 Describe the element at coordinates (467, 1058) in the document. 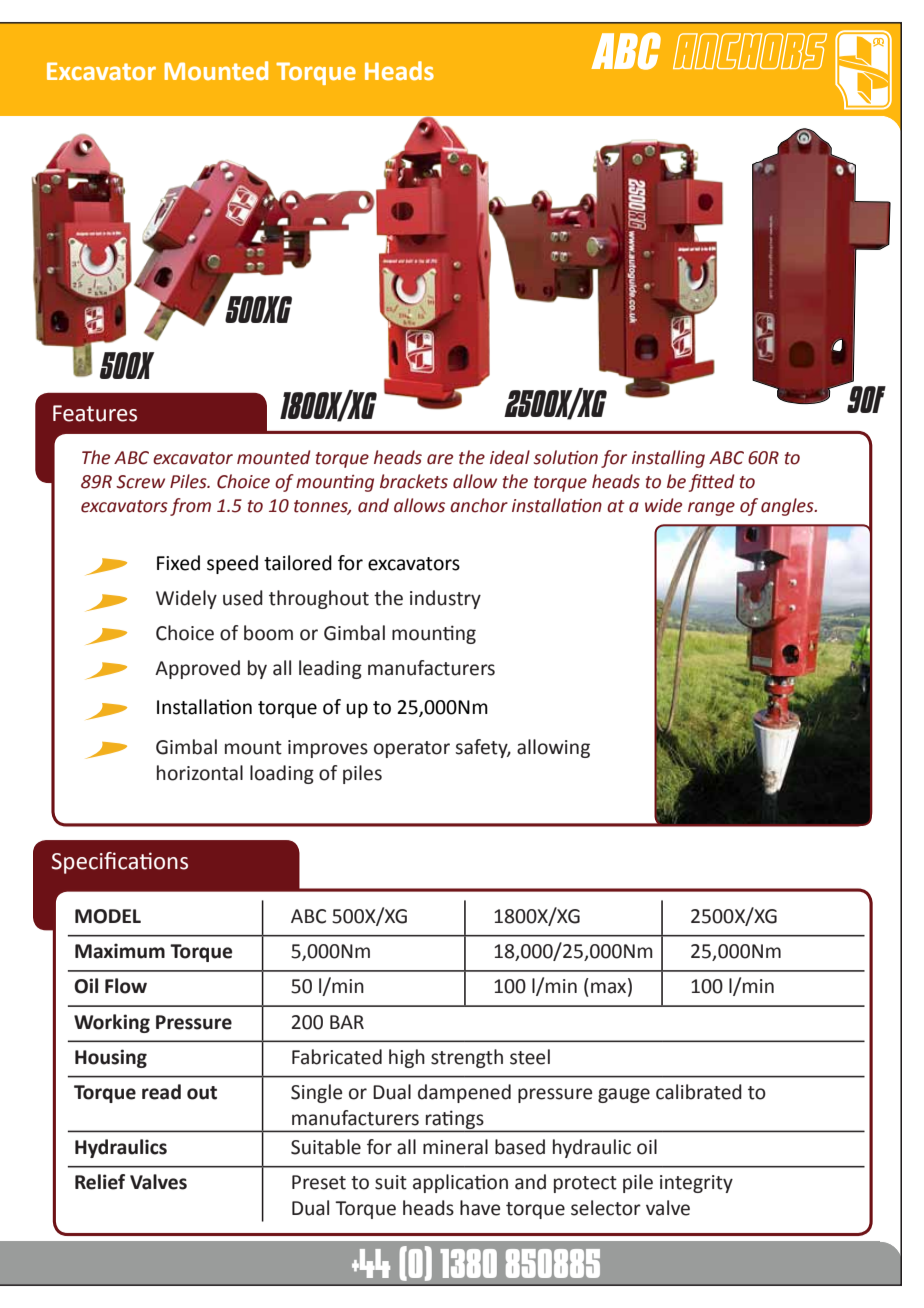

I see `strength` at that location.
